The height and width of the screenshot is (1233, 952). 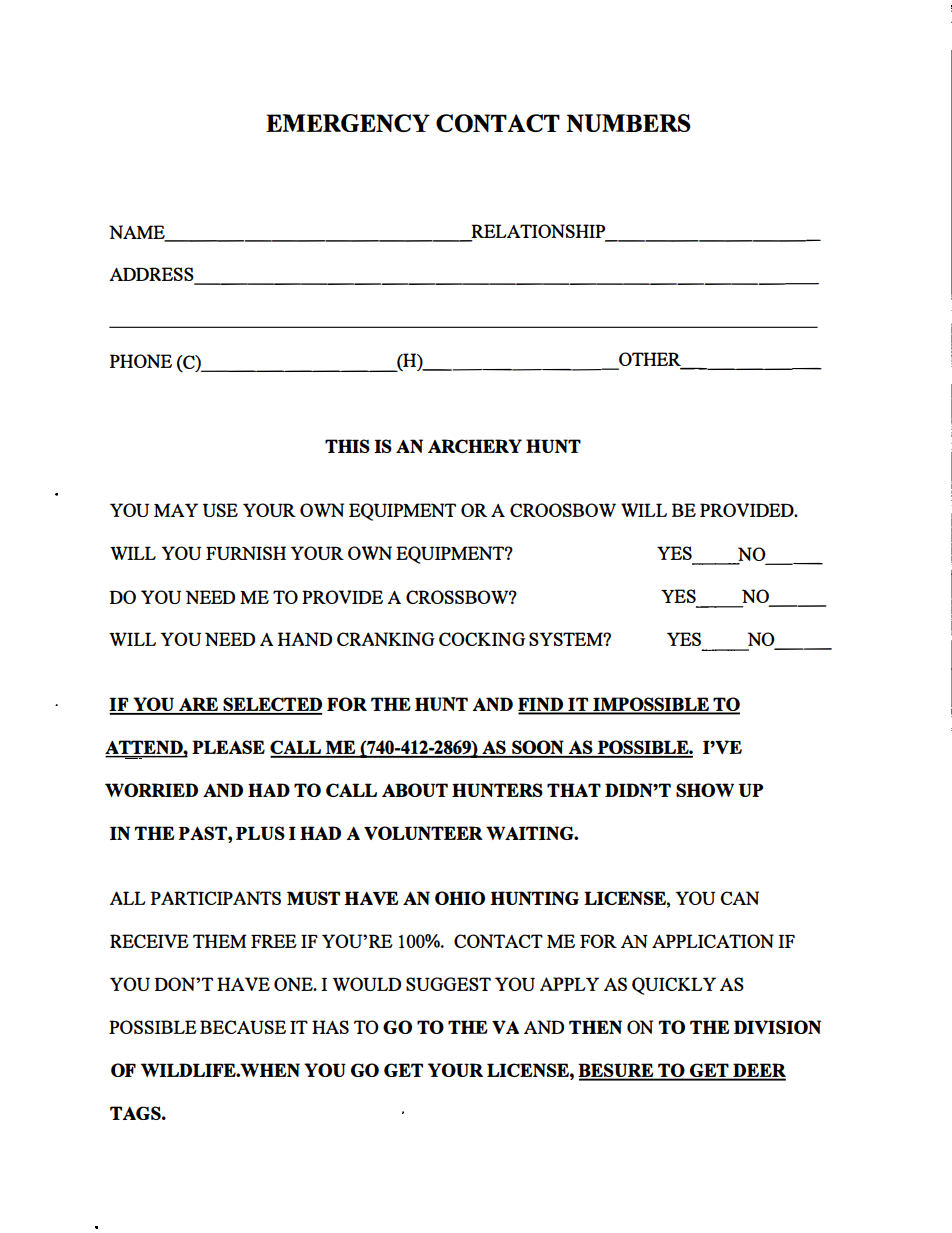 What do you see at coordinates (246, 553) in the screenshot?
I see `FURNISH` at bounding box center [246, 553].
